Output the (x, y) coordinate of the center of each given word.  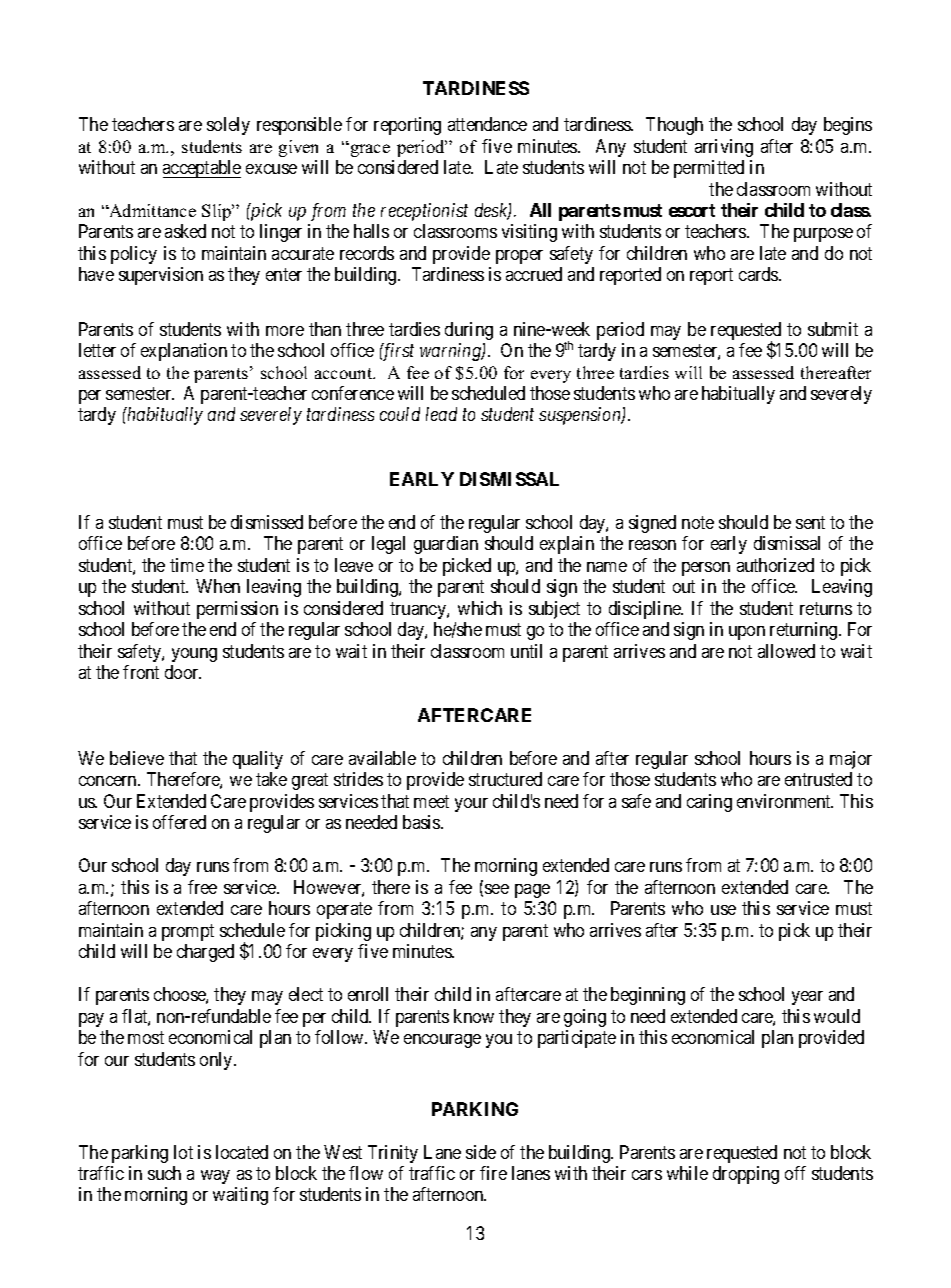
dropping (746, 1175)
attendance (487, 124)
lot (183, 1152)
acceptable (202, 169)
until (526, 651)
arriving (724, 148)
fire (493, 1173)
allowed (786, 651)
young (194, 655)
